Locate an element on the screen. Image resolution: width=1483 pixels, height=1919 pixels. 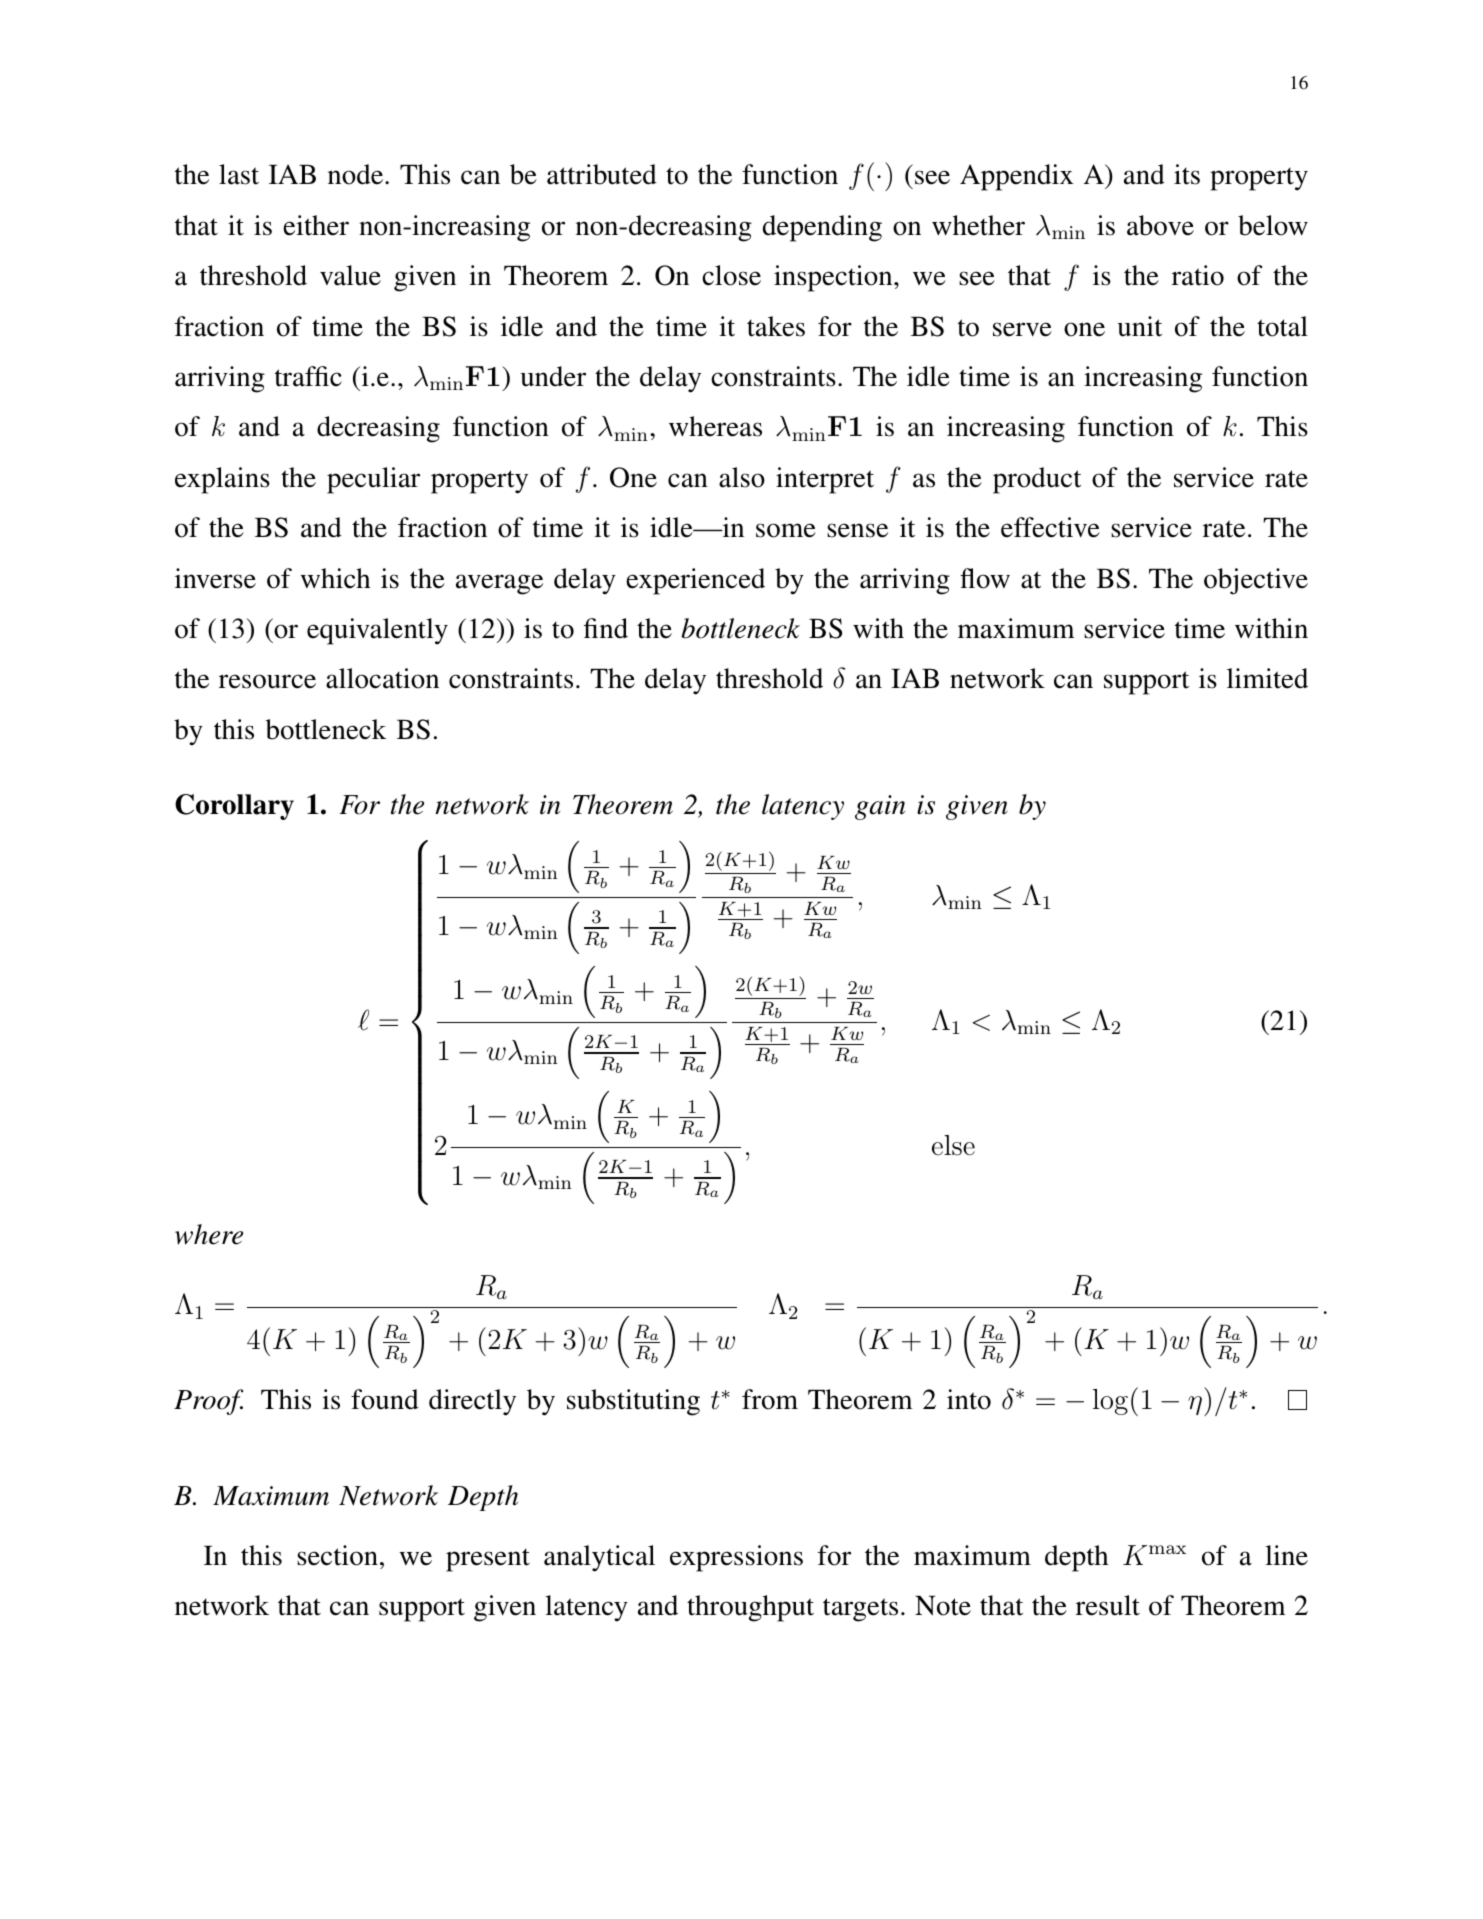
depending is located at coordinates (822, 228).
